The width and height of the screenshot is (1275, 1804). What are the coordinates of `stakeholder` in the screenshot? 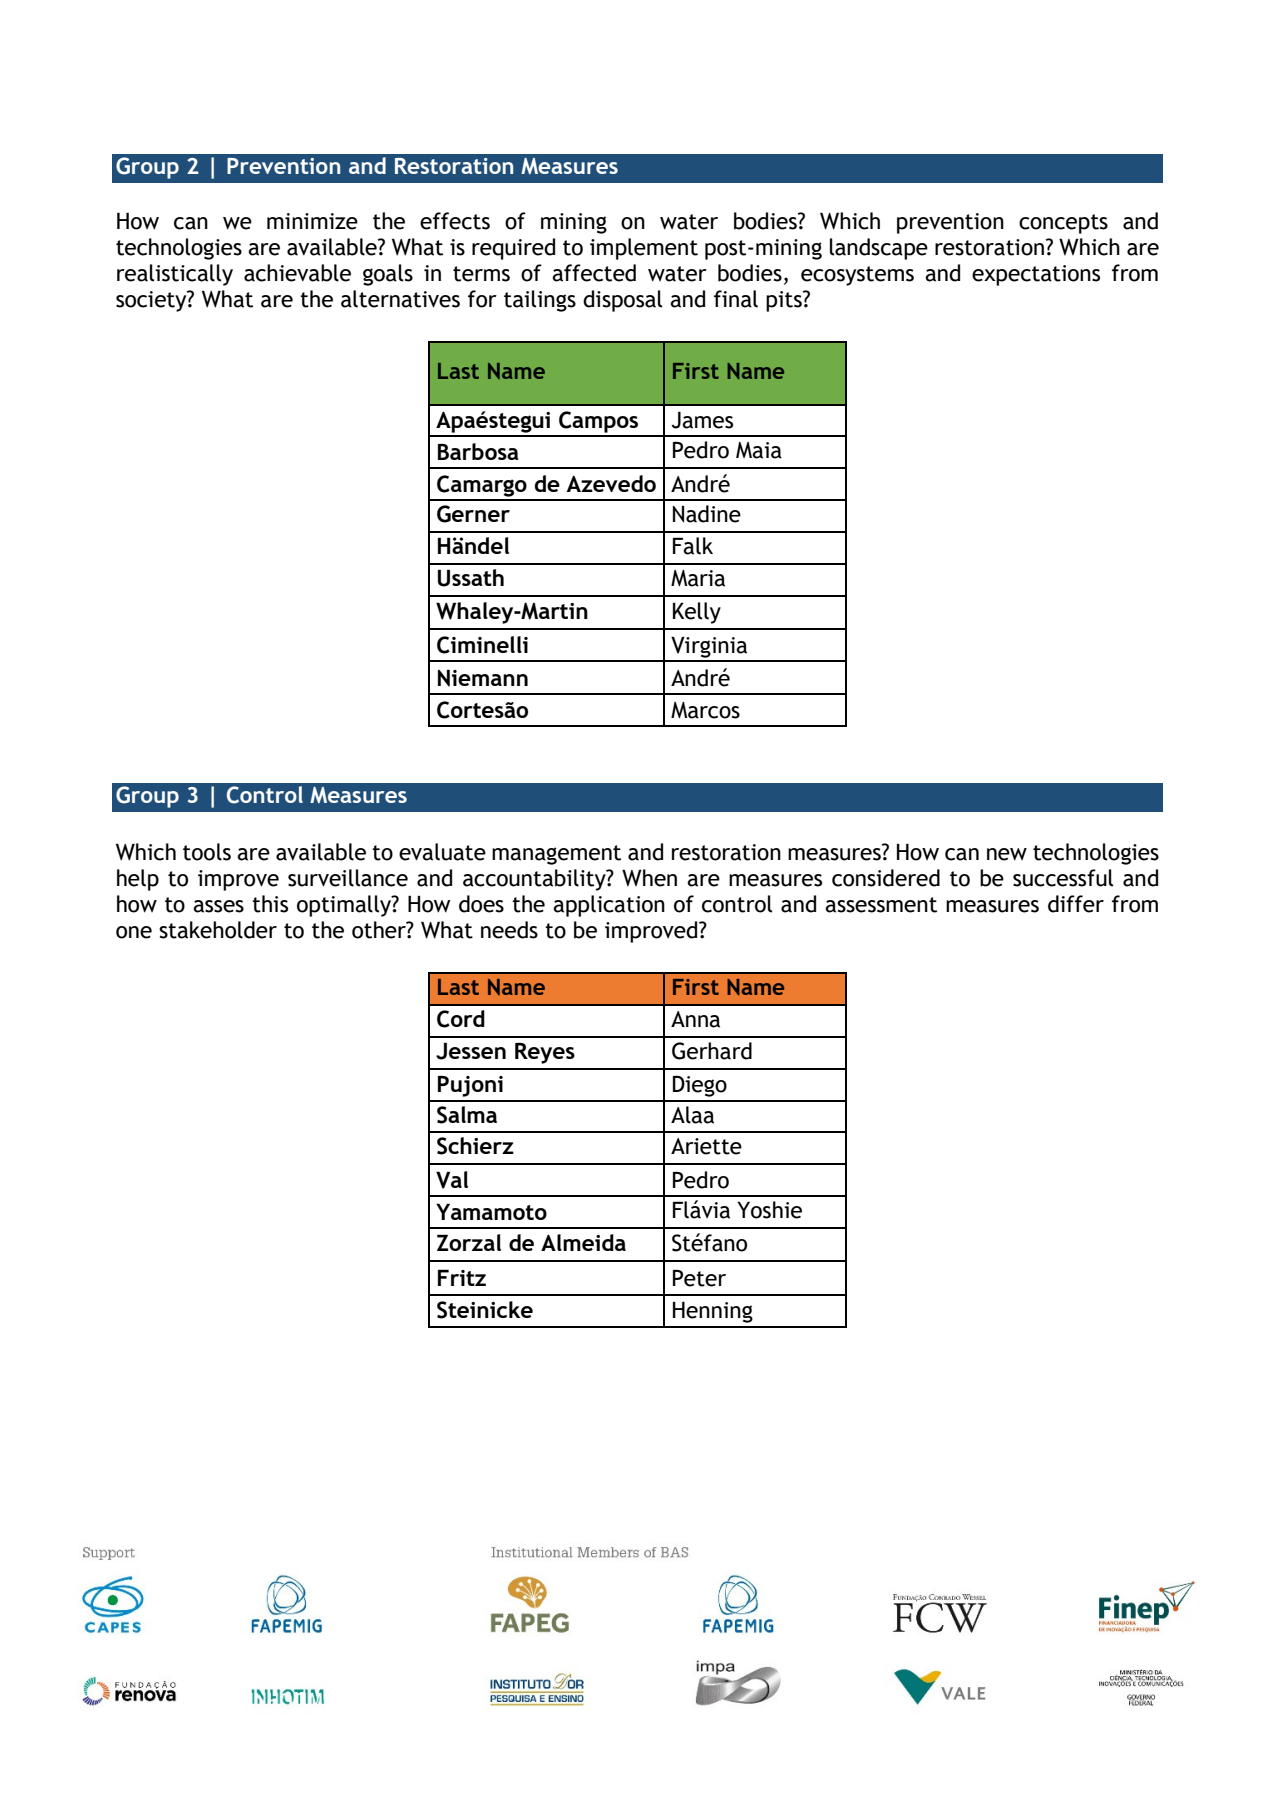 It's located at (218, 930).
